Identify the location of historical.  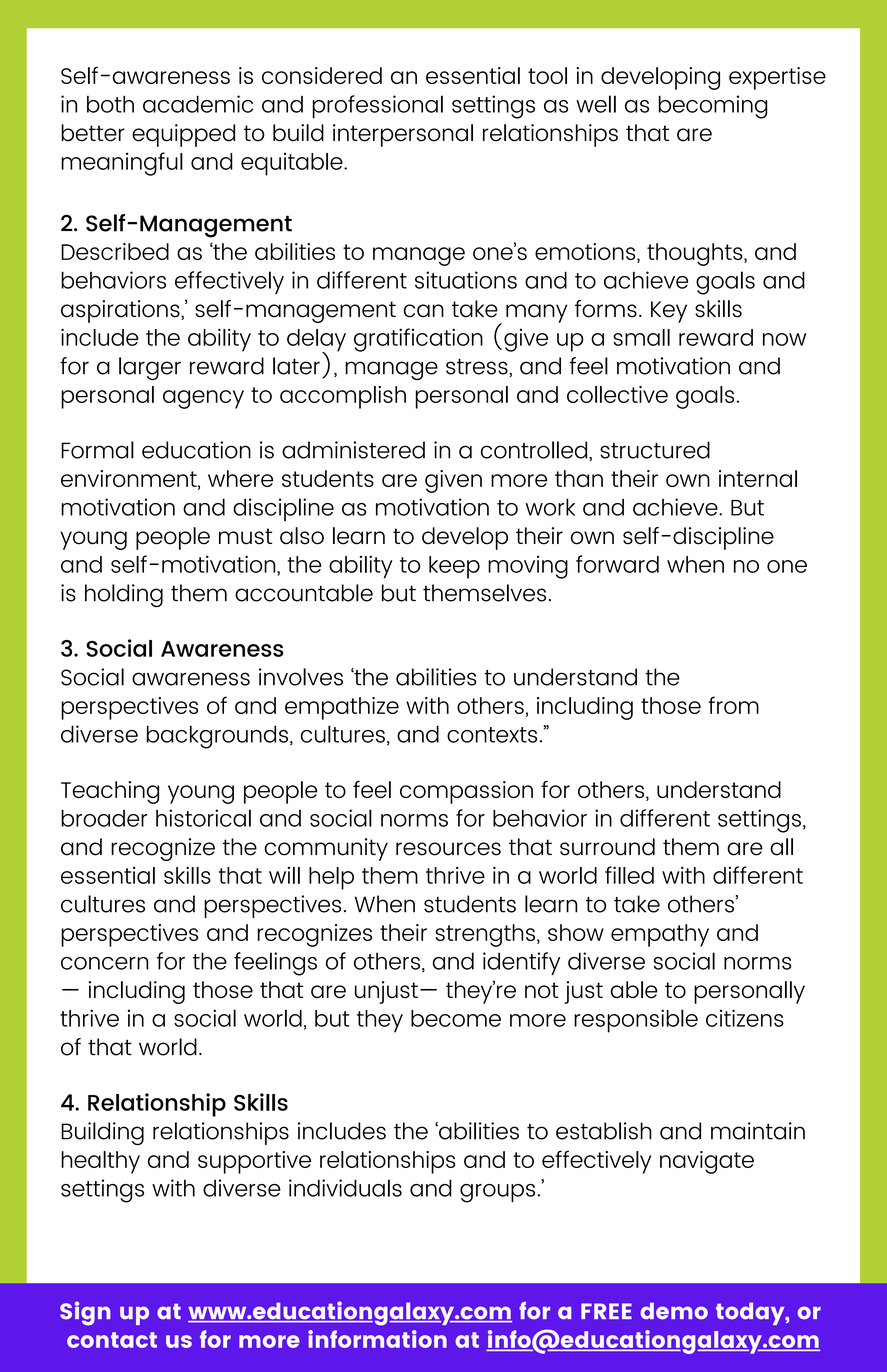
(203, 818).
